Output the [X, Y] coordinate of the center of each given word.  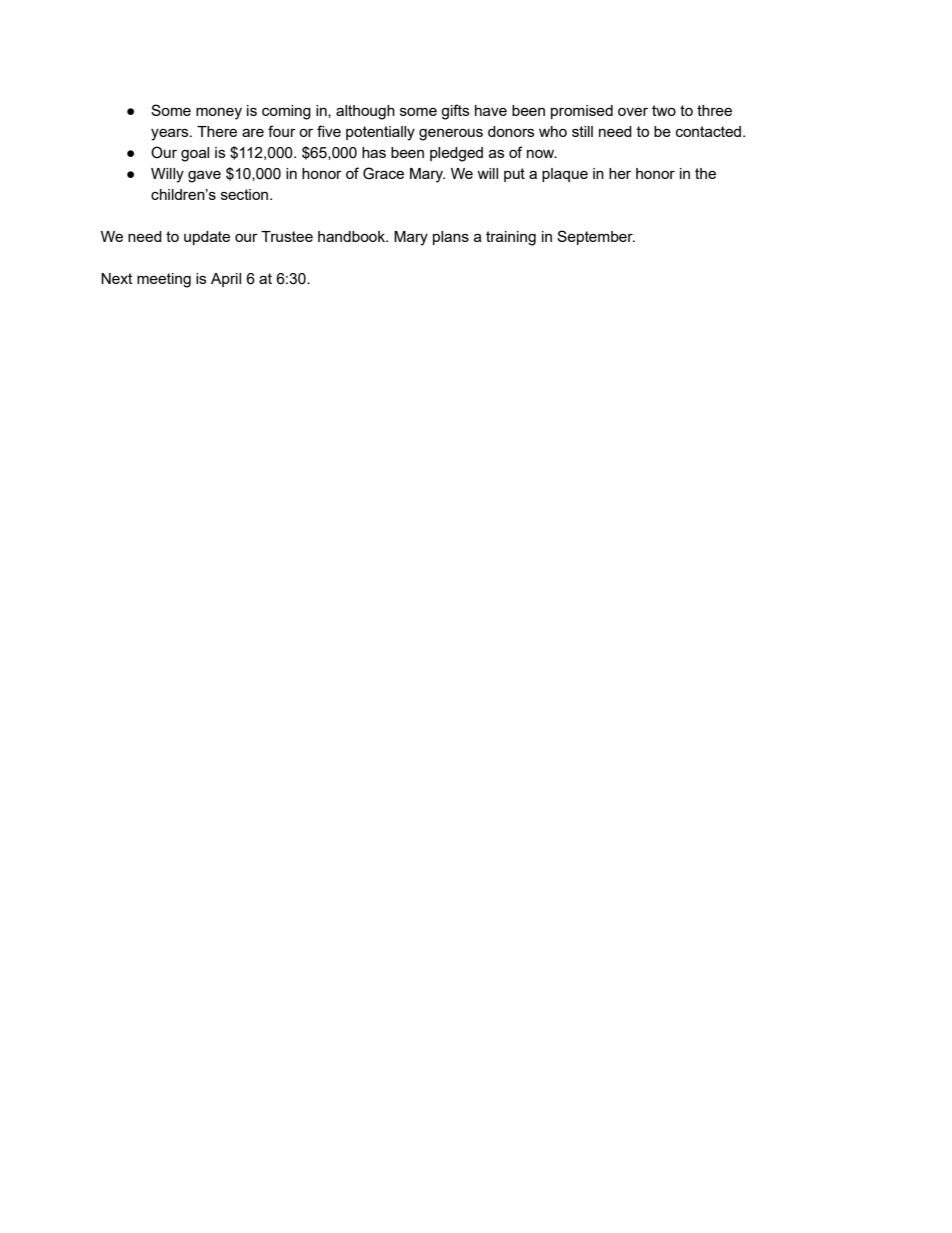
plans [451, 238]
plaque [565, 175]
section [246, 194]
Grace [383, 173]
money [219, 113]
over [633, 112]
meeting [164, 280]
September [596, 237]
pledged [456, 154]
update [207, 238]
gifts [455, 112]
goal [195, 154]
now [542, 153]
